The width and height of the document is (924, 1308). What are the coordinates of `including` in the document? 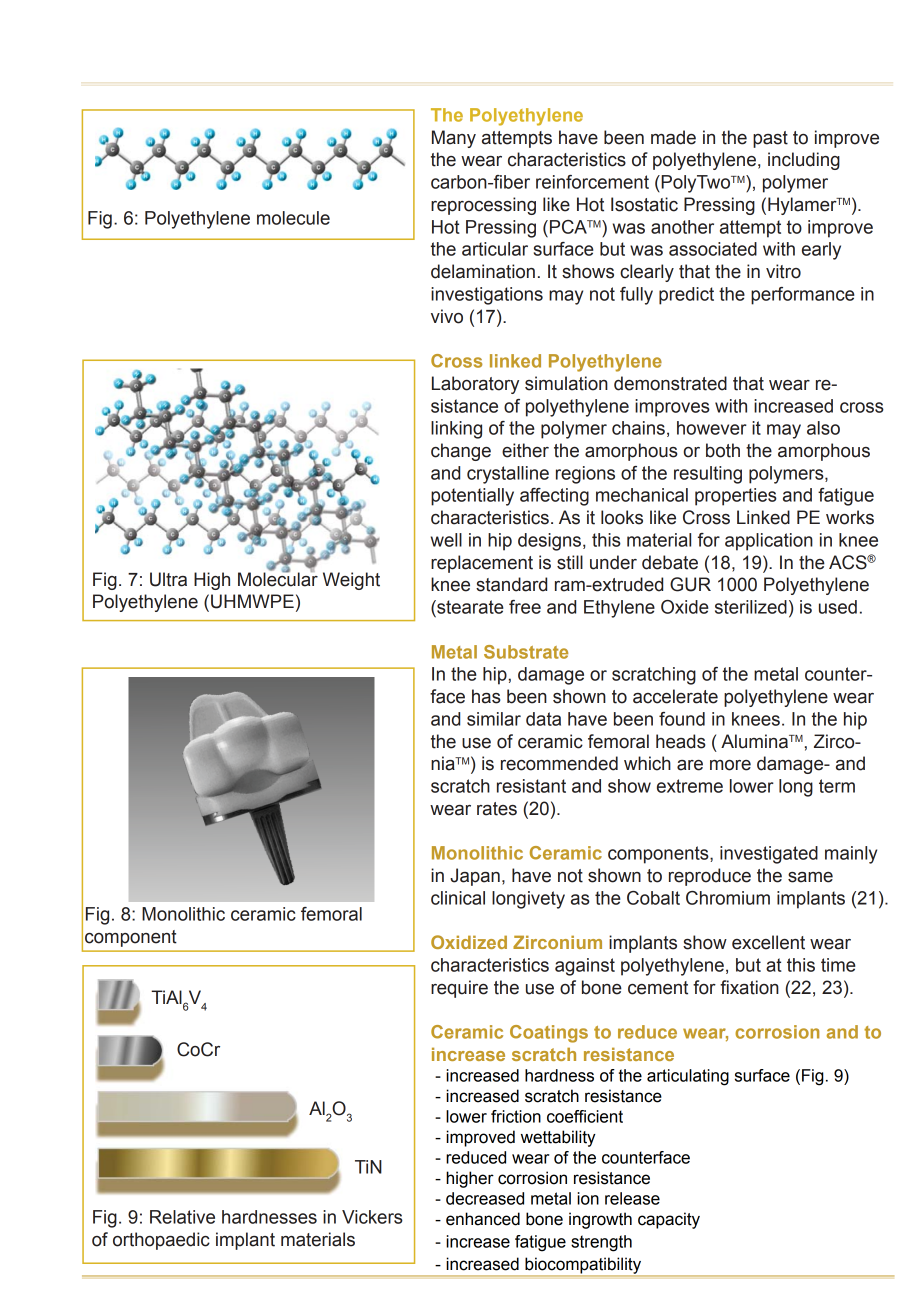 It's located at (804, 161).
